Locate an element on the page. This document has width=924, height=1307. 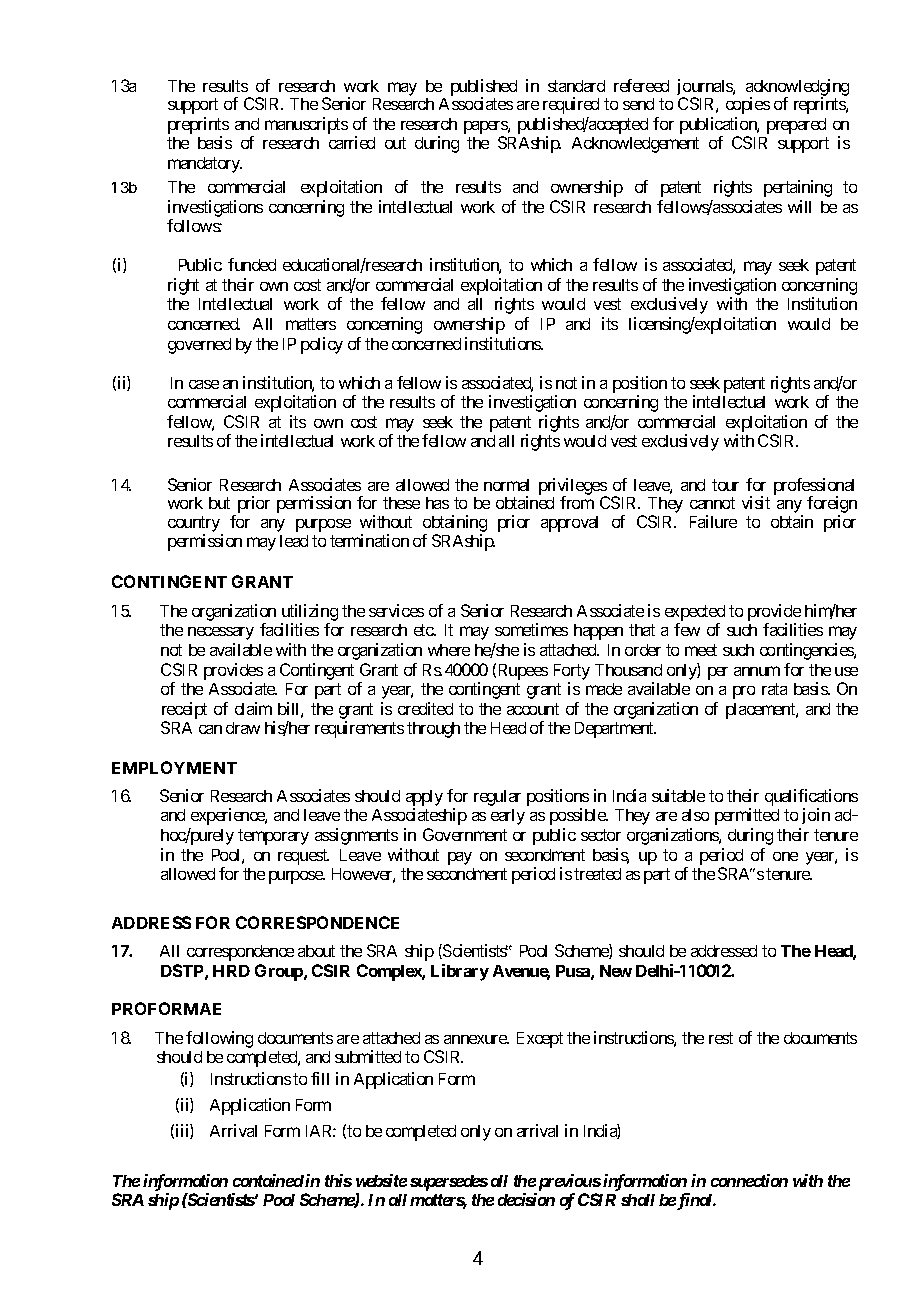
rest is located at coordinates (721, 1038).
